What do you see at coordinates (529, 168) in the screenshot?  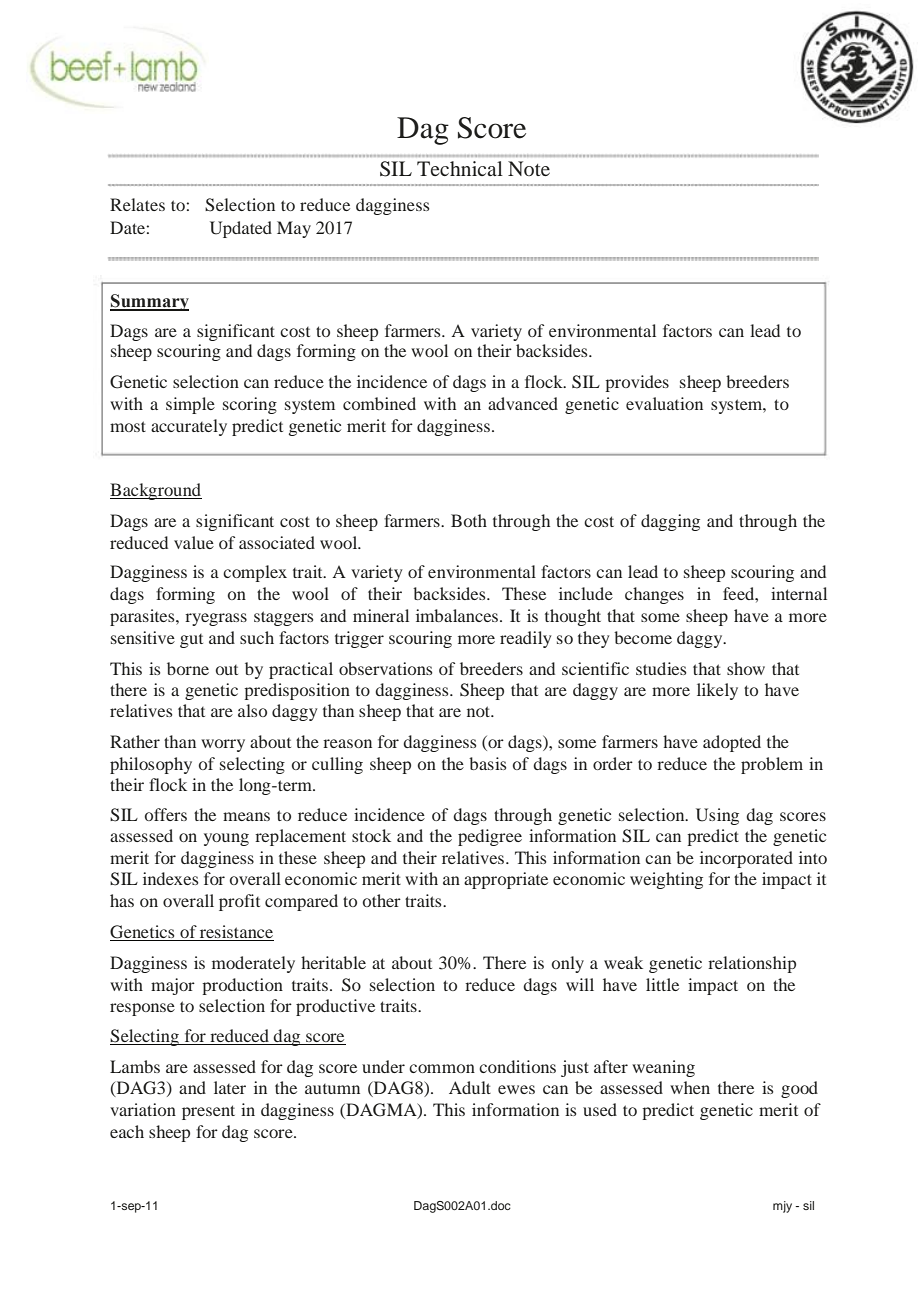 I see `Note` at bounding box center [529, 168].
